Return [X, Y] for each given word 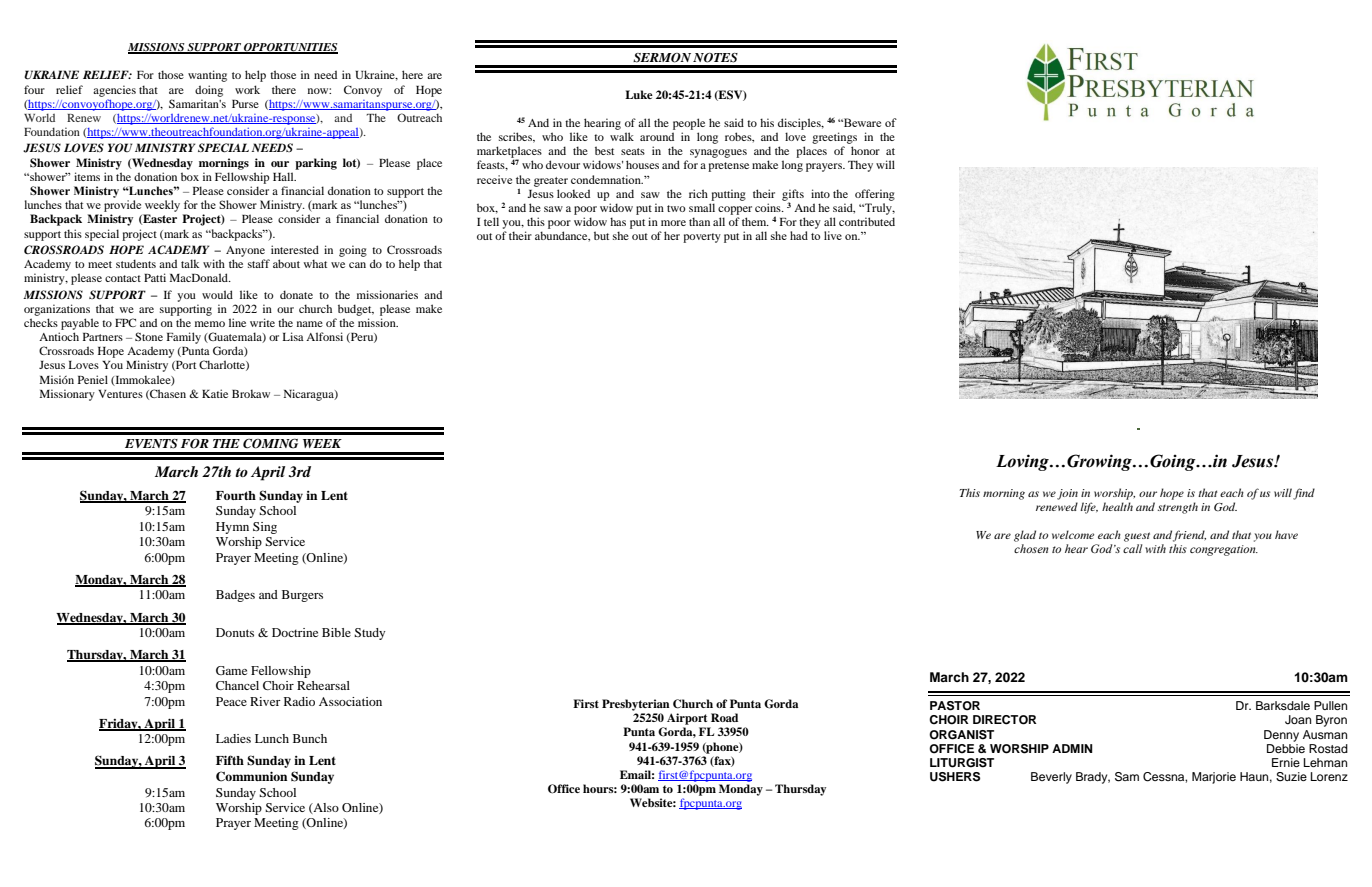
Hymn [232, 528]
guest [1137, 537]
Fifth [230, 760]
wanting [207, 76]
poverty [702, 238]
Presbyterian [636, 705]
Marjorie [1214, 778]
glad [1025, 536]
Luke [639, 94]
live [833, 235]
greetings [834, 138]
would [217, 294]
